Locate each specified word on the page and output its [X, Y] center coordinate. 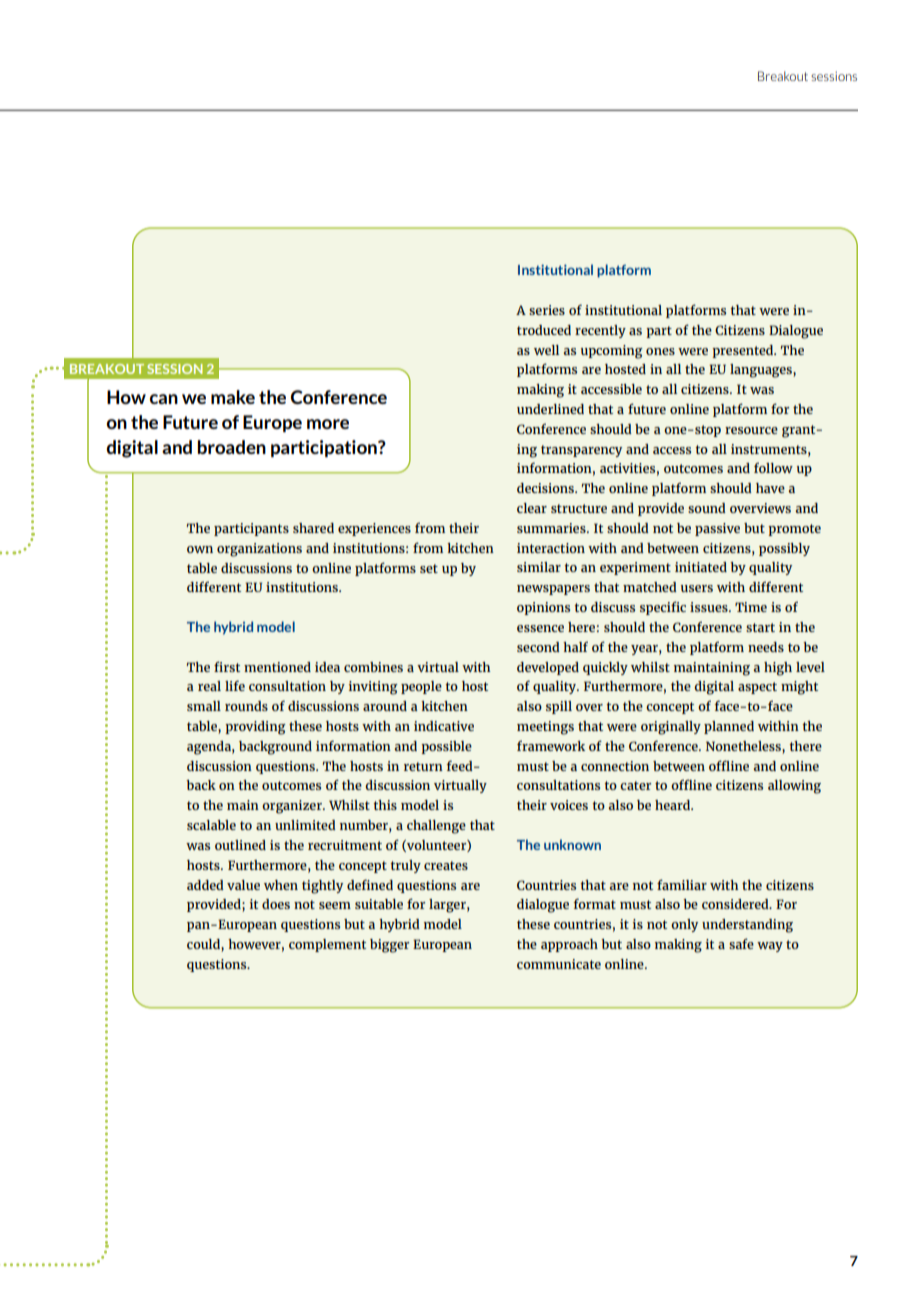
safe [741, 943]
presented [744, 351]
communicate [559, 964]
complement [327, 945]
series [547, 310]
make [233, 397]
